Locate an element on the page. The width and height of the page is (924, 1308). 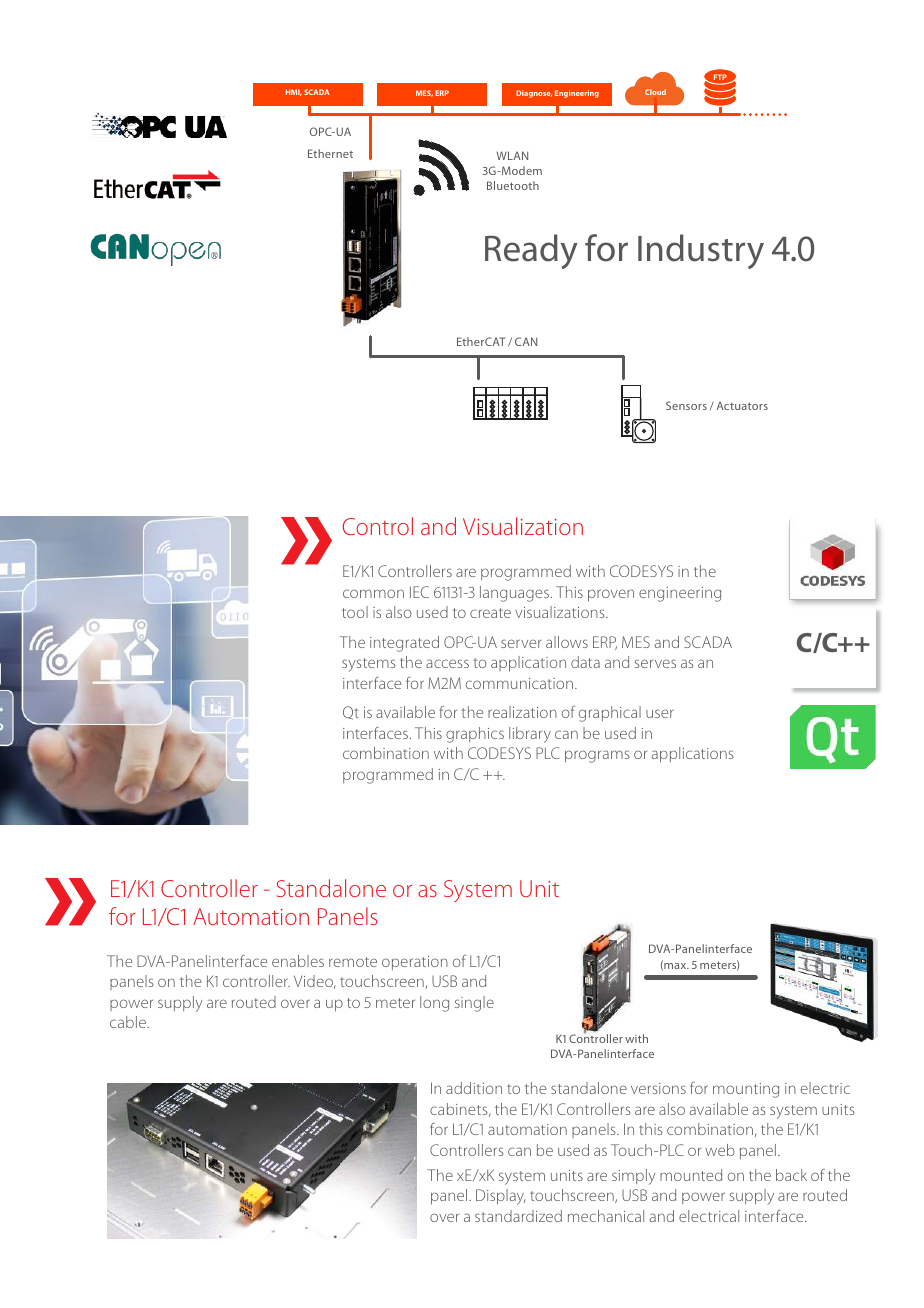
IEC is located at coordinates (419, 592).
